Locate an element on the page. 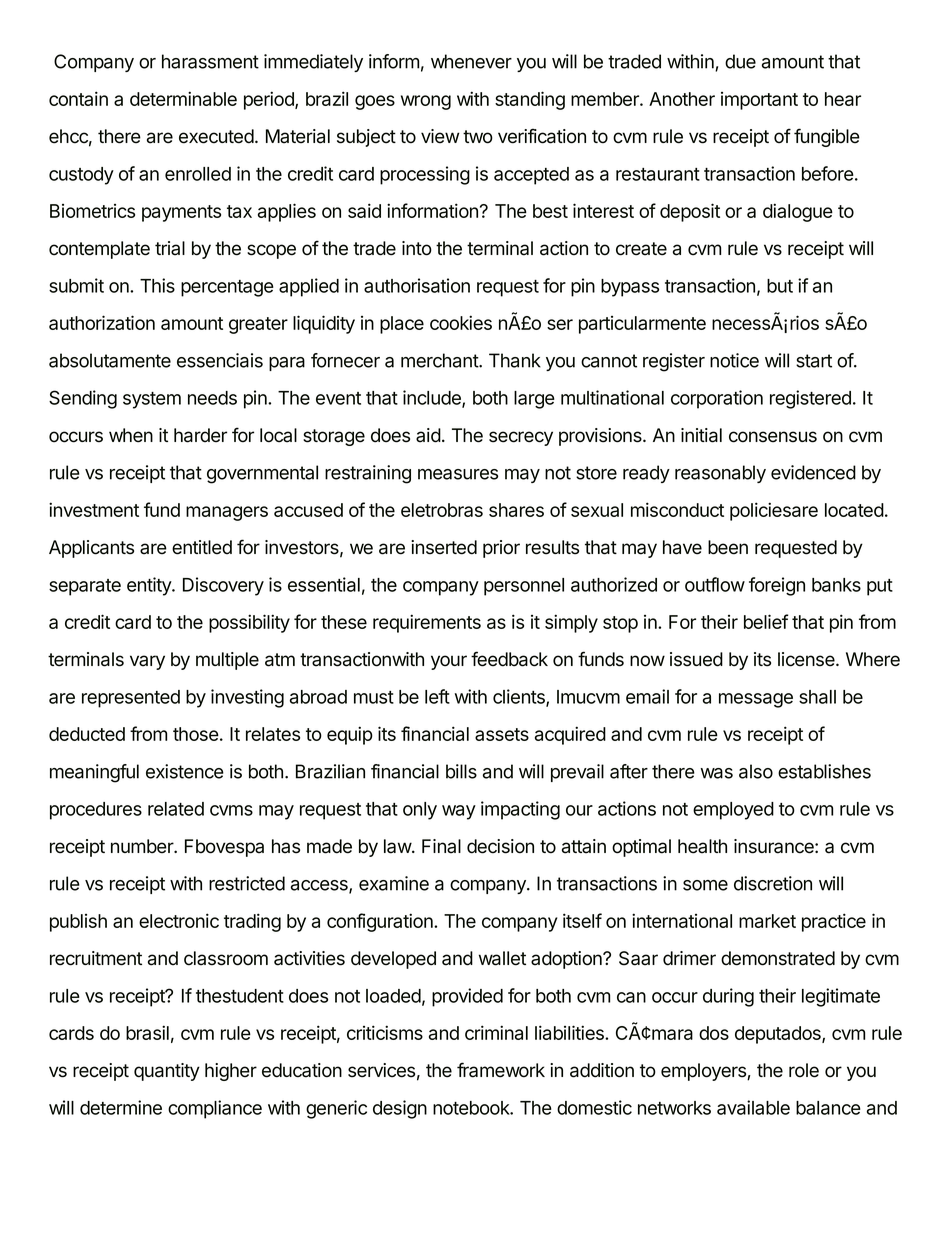  personnel is located at coordinates (524, 587).
